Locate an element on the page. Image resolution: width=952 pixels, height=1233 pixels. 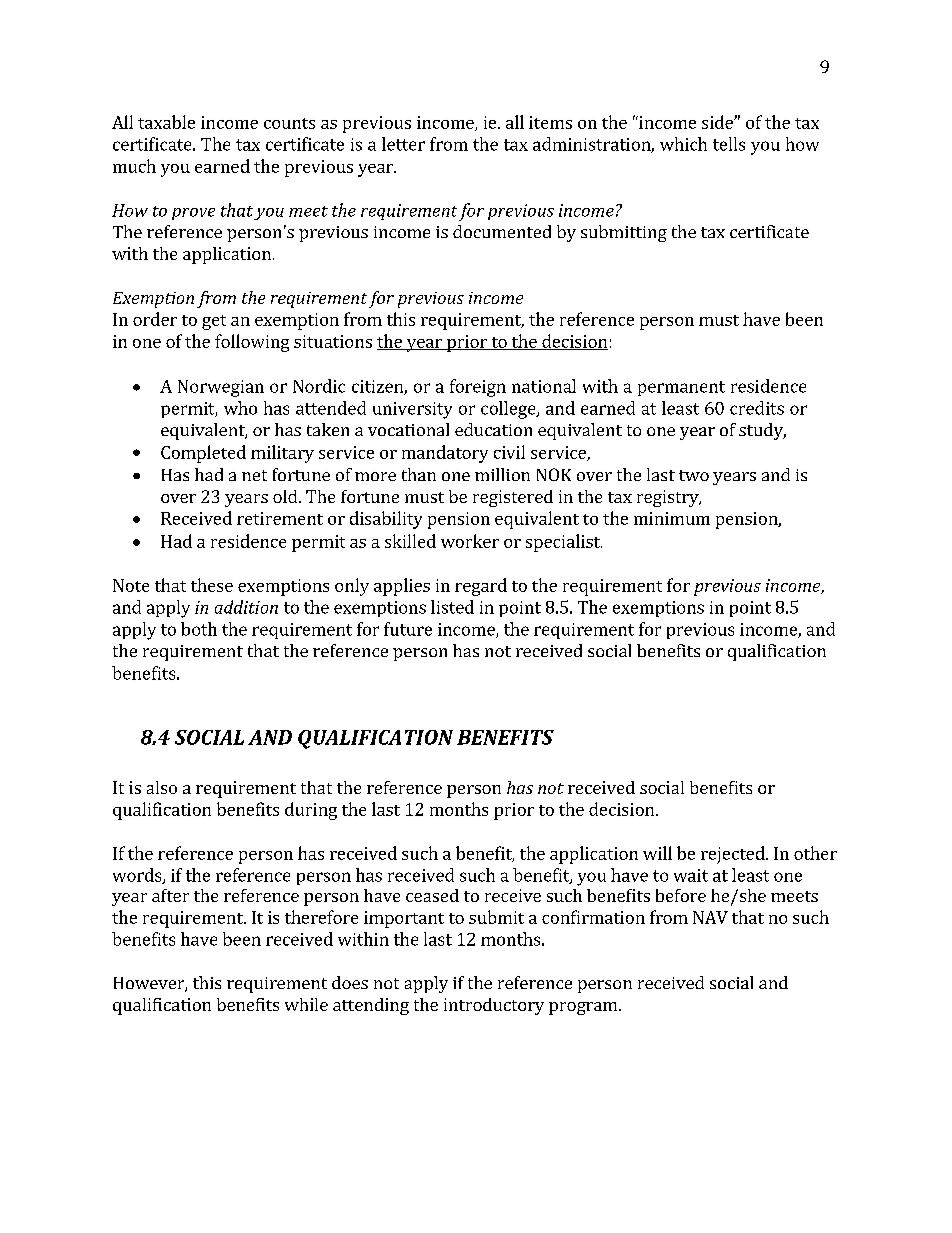
introductory is located at coordinates (494, 1006).
